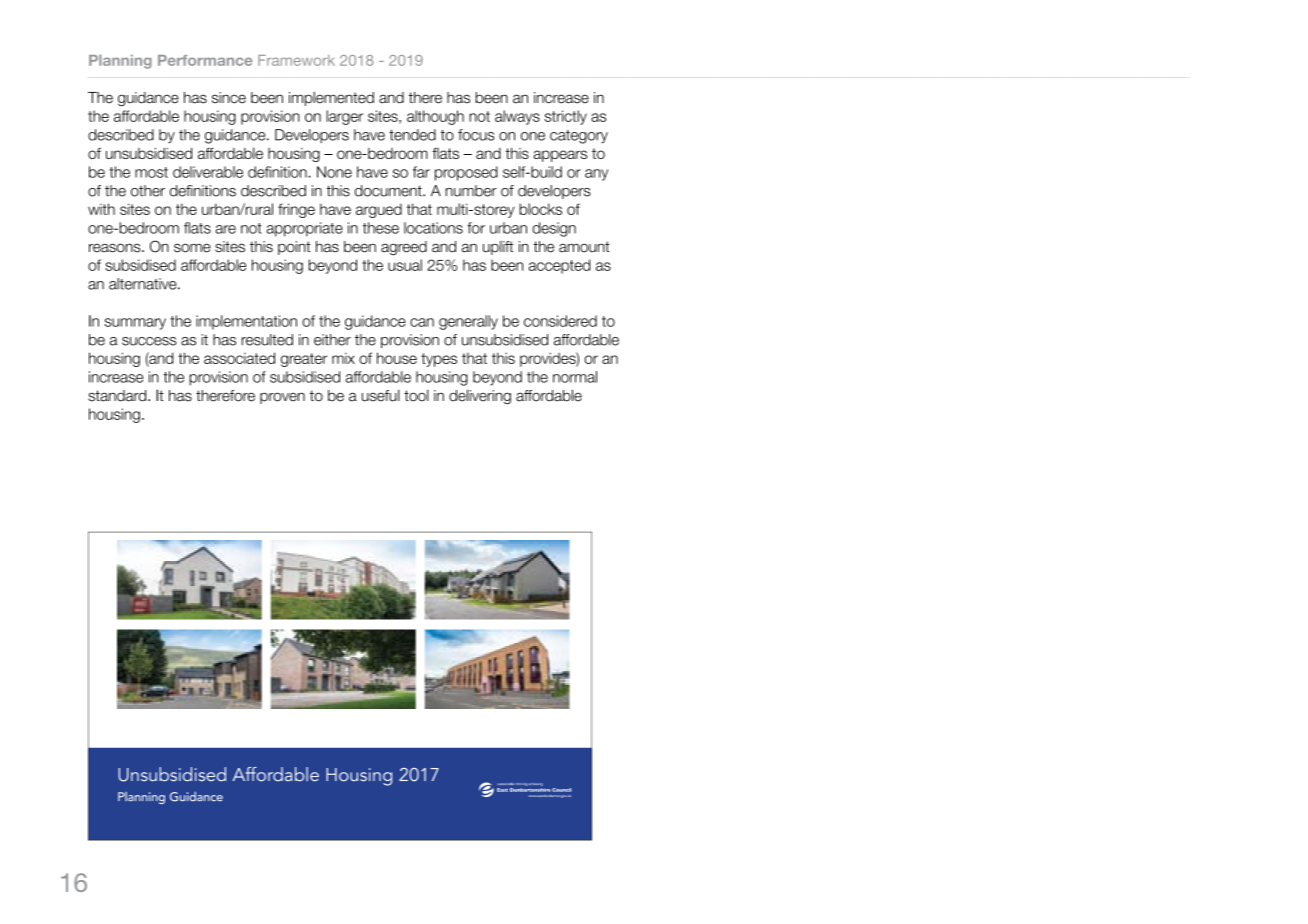 The height and width of the page is (924, 1308). I want to click on None, so click(334, 172).
